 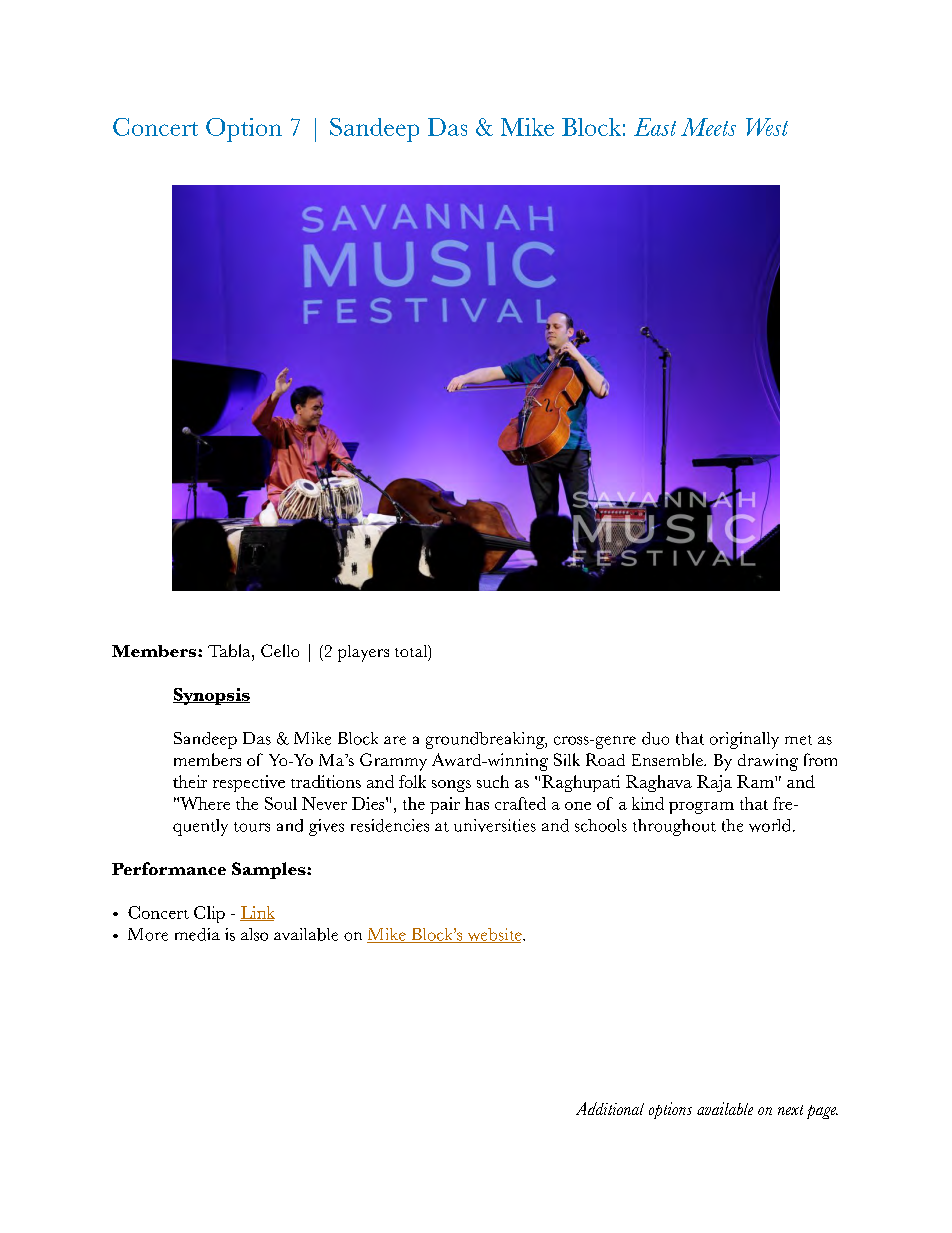 I want to click on Additional, so click(x=610, y=1108).
